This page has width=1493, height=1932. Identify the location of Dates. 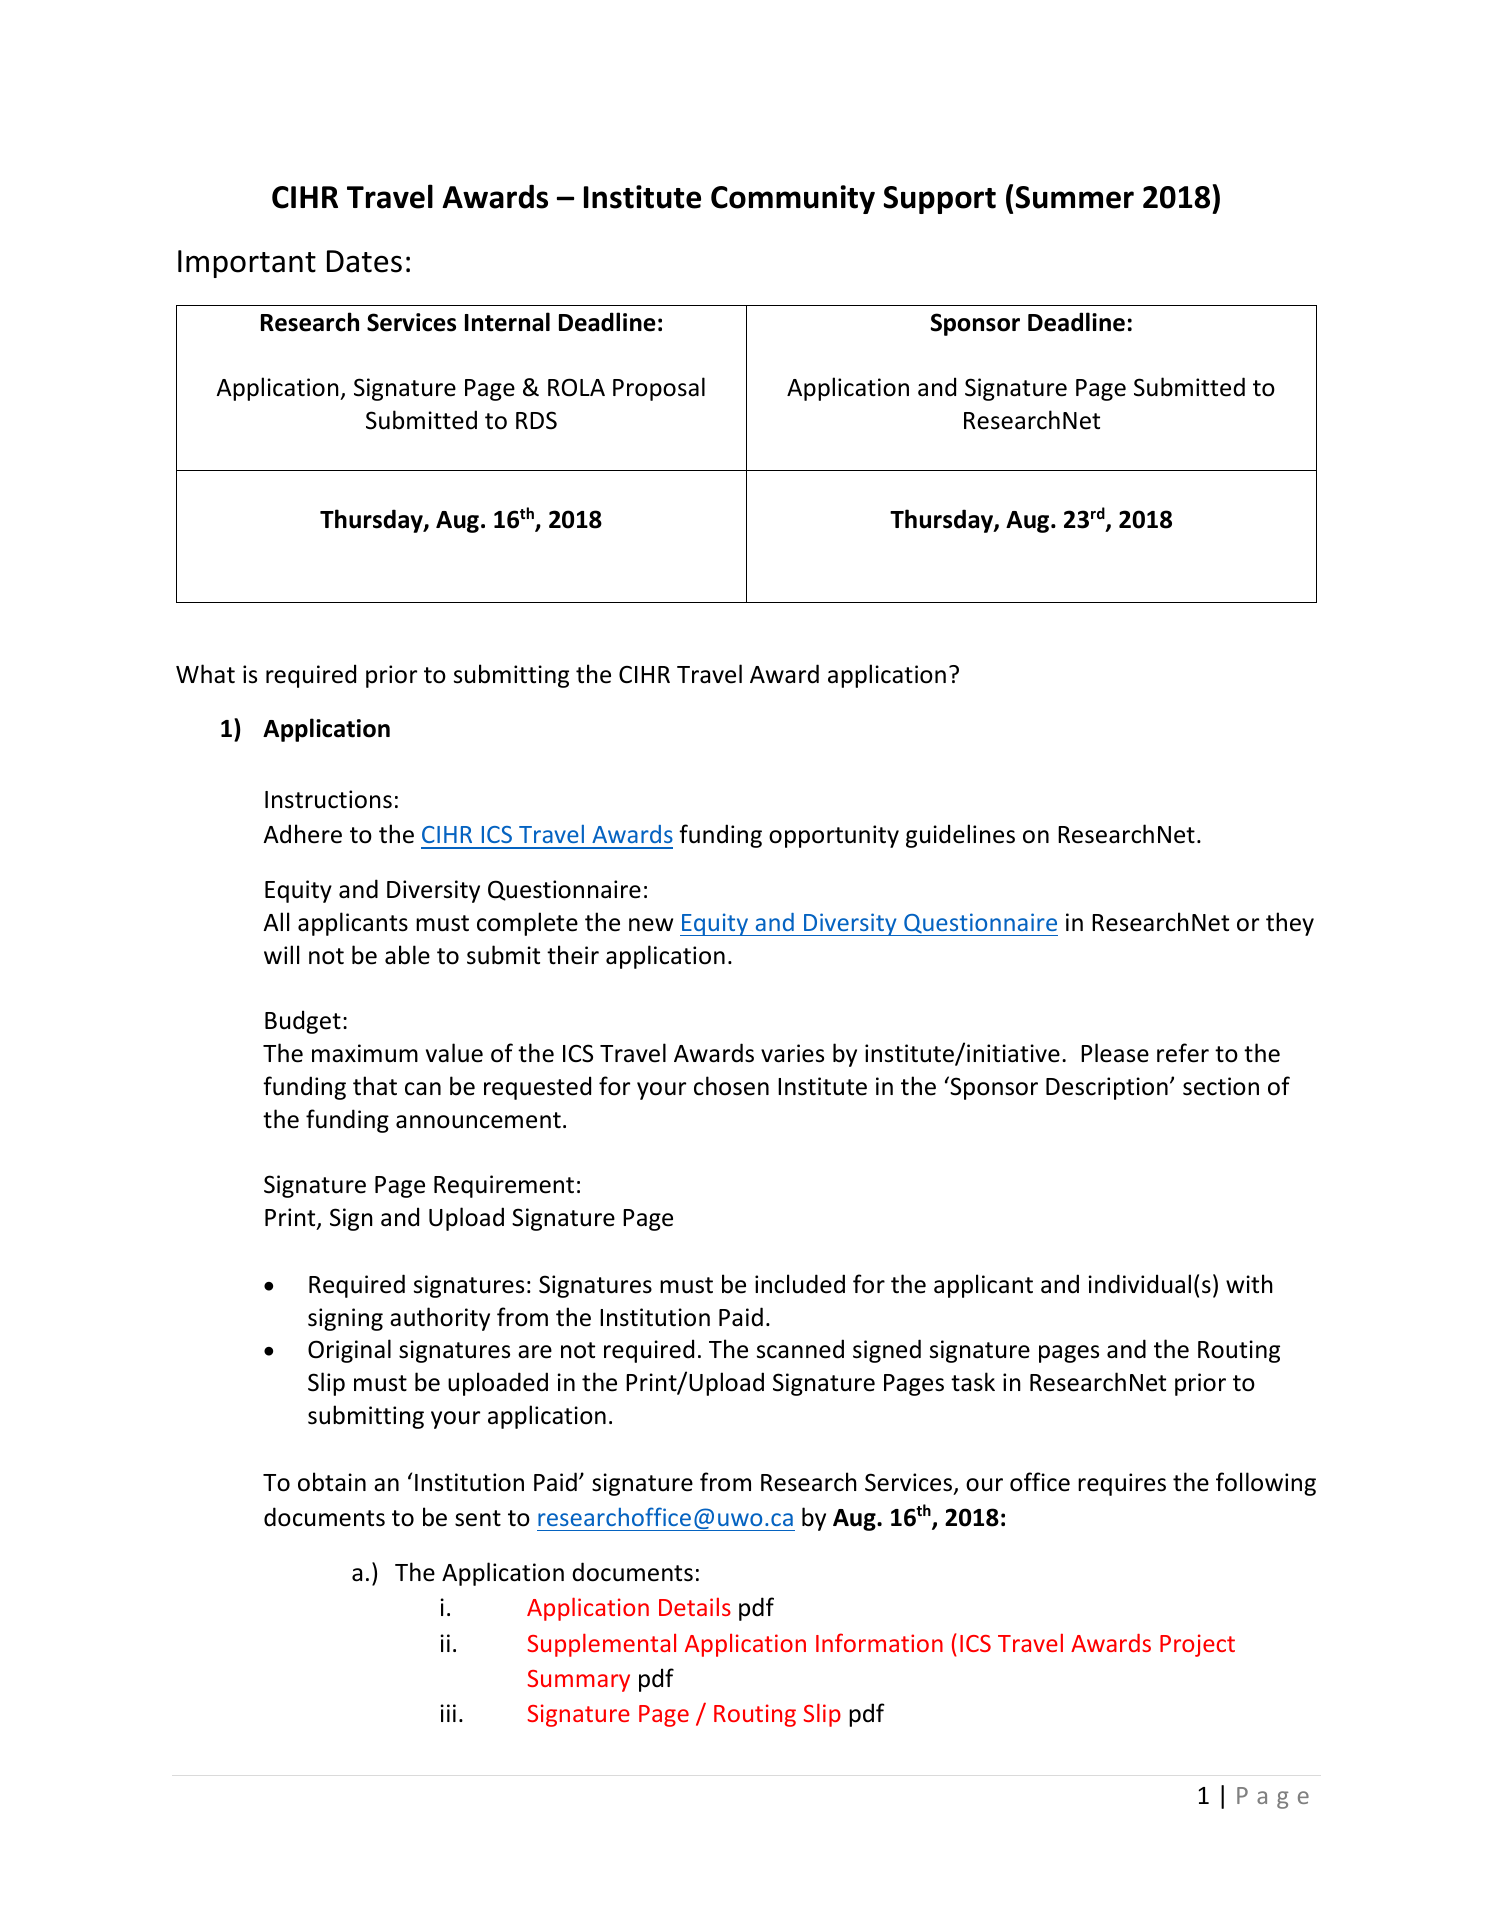
(364, 261).
